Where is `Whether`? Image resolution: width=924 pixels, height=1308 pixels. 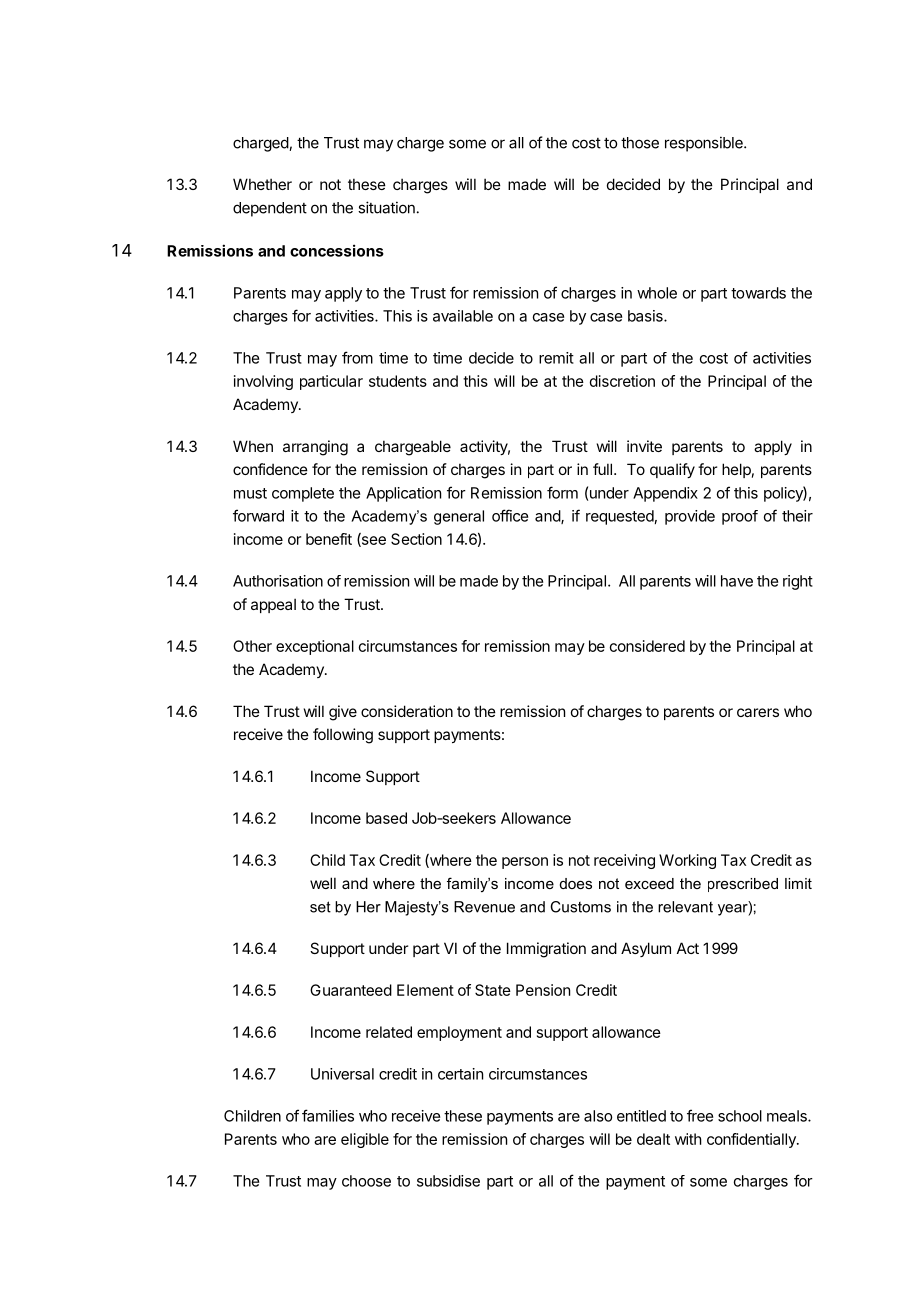
Whether is located at coordinates (262, 184).
